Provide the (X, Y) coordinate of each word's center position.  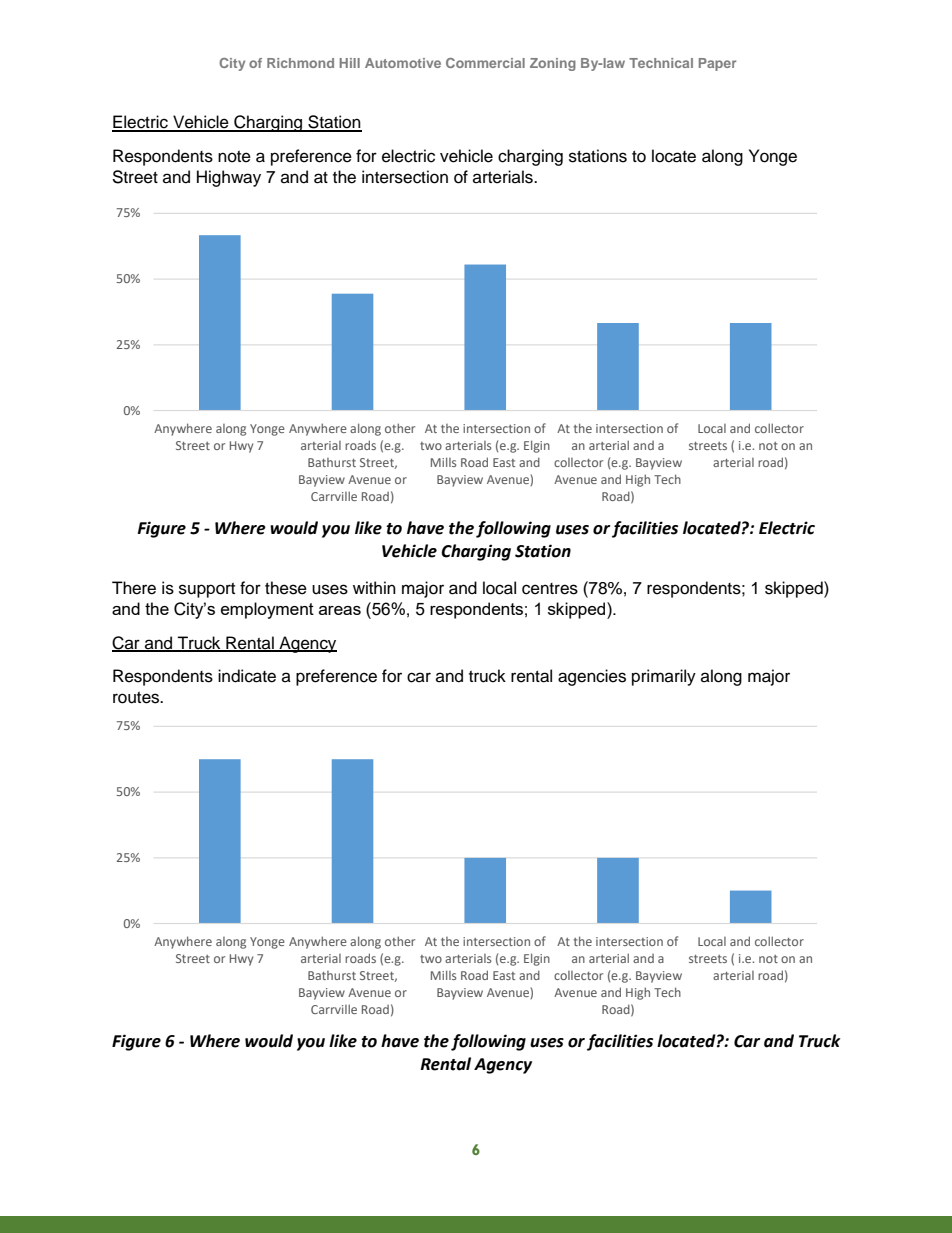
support (207, 590)
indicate (247, 676)
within (374, 587)
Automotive (403, 63)
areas (340, 610)
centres (550, 589)
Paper (717, 64)
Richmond (300, 63)
